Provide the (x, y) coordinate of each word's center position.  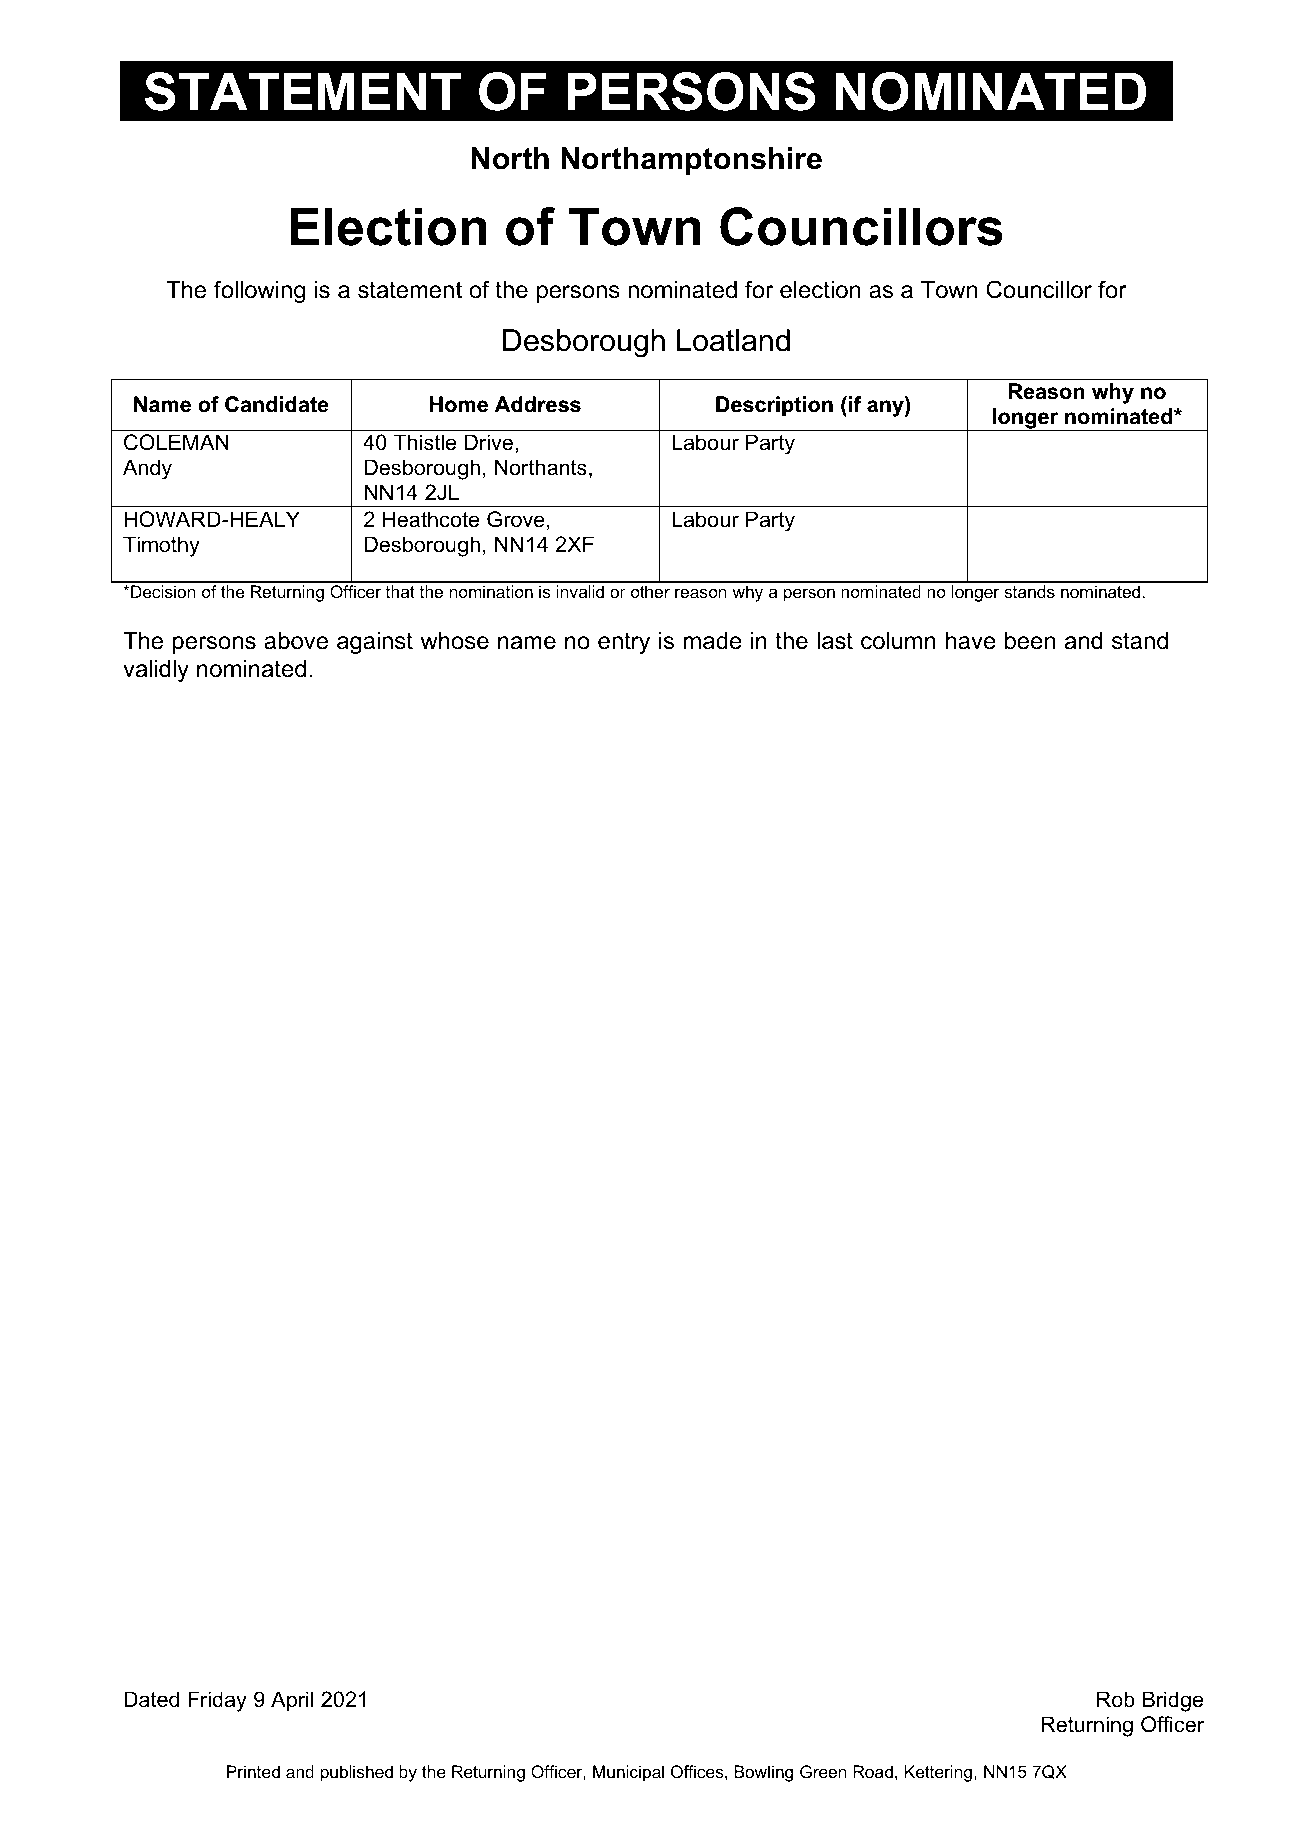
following (259, 291)
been (1030, 641)
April (292, 1701)
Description (774, 406)
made (713, 641)
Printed (253, 1771)
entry (624, 643)
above (296, 641)
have (971, 641)
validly (156, 671)
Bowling (763, 1773)
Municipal (628, 1773)
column (898, 641)
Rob (1116, 1699)
